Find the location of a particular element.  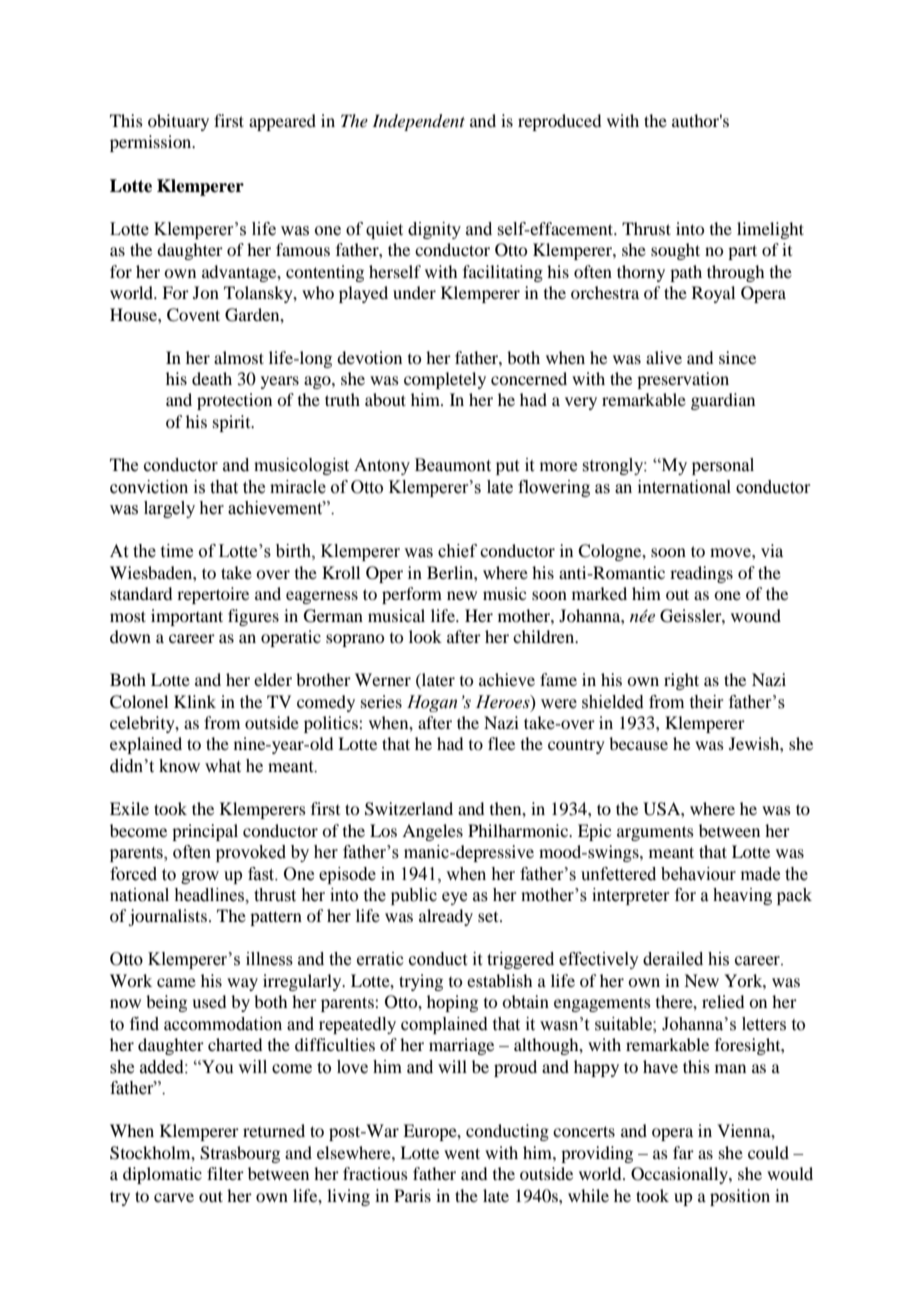

largely is located at coordinates (169, 509).
